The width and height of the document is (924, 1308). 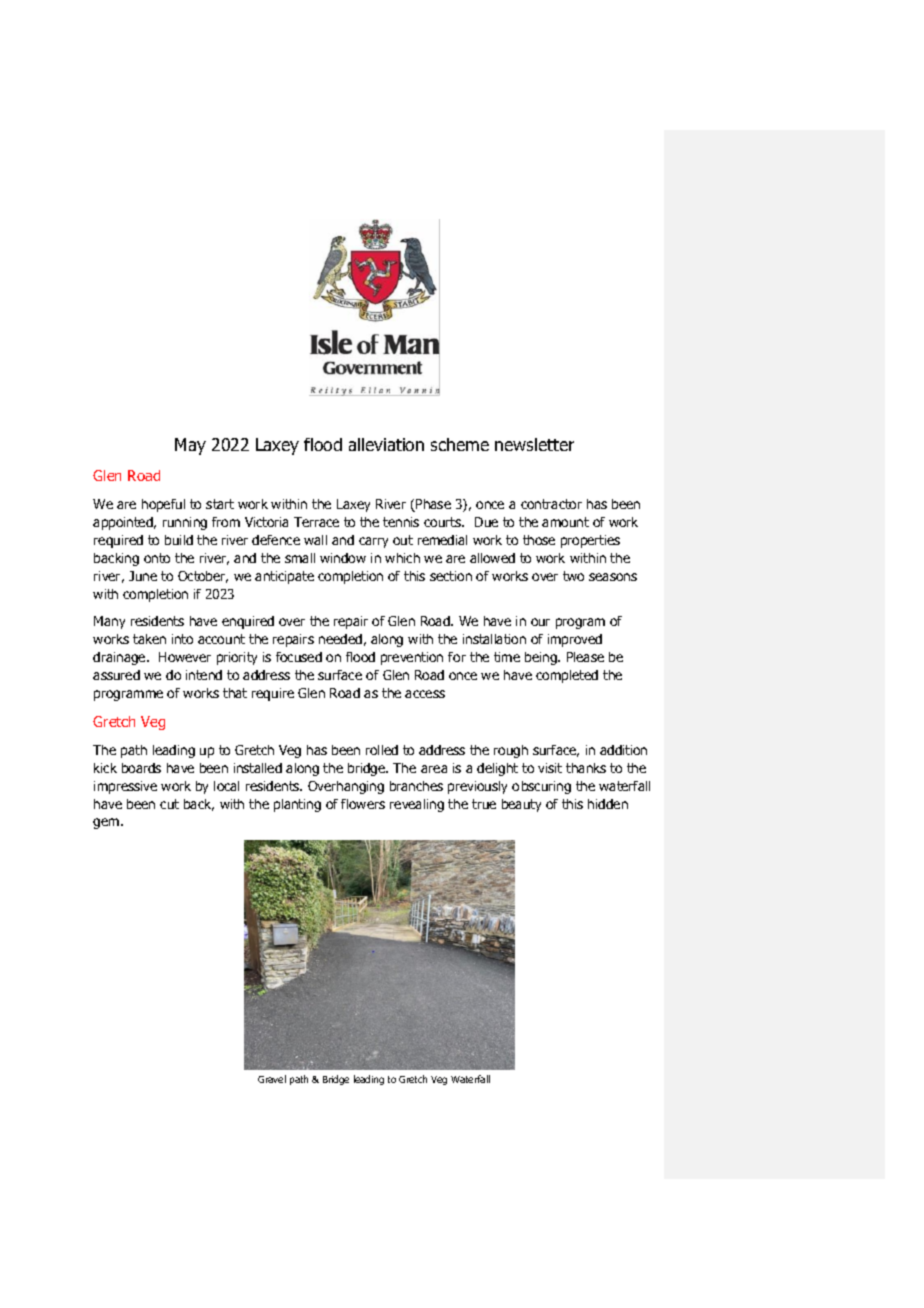 I want to click on alleviation, so click(x=386, y=444).
